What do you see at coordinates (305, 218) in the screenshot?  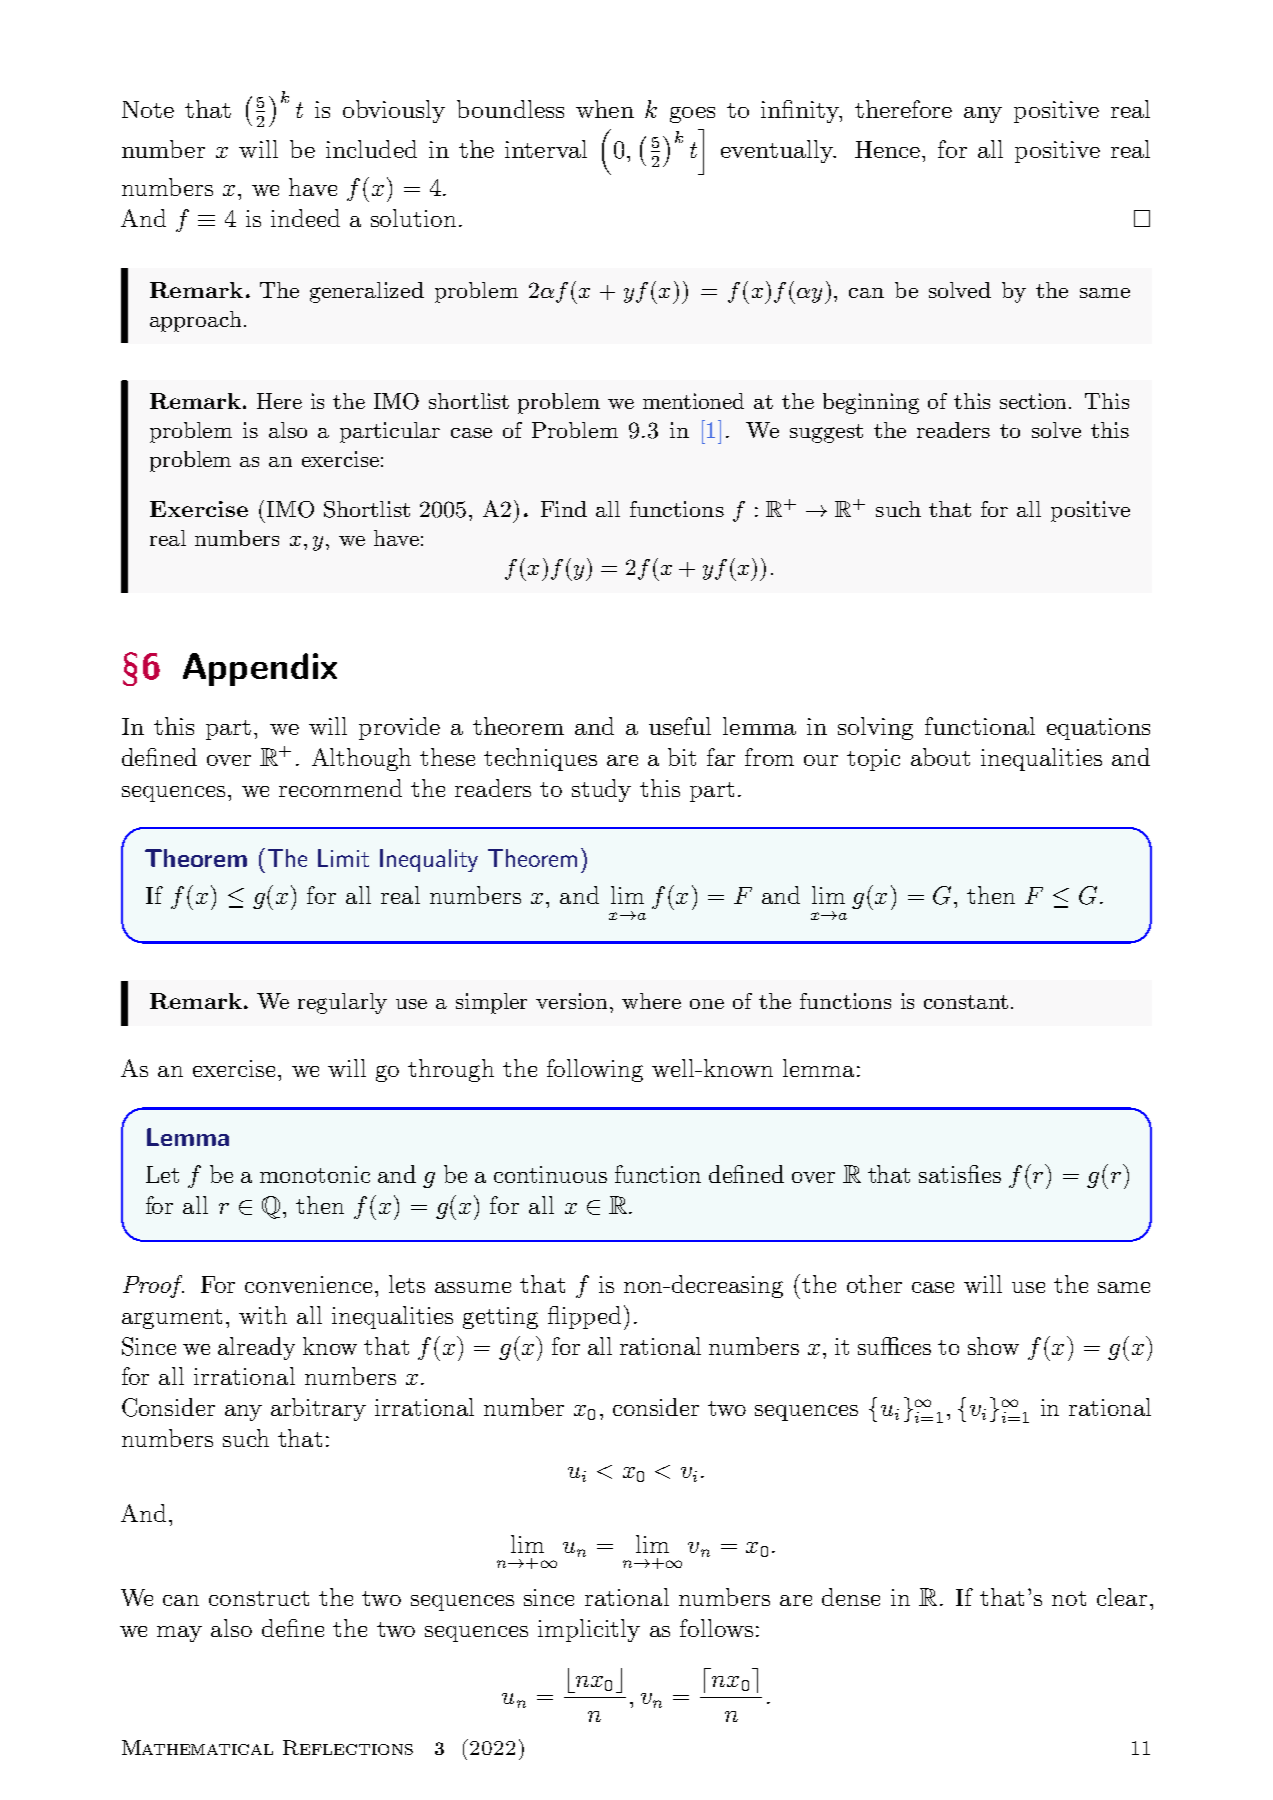 I see `indeed` at bounding box center [305, 218].
